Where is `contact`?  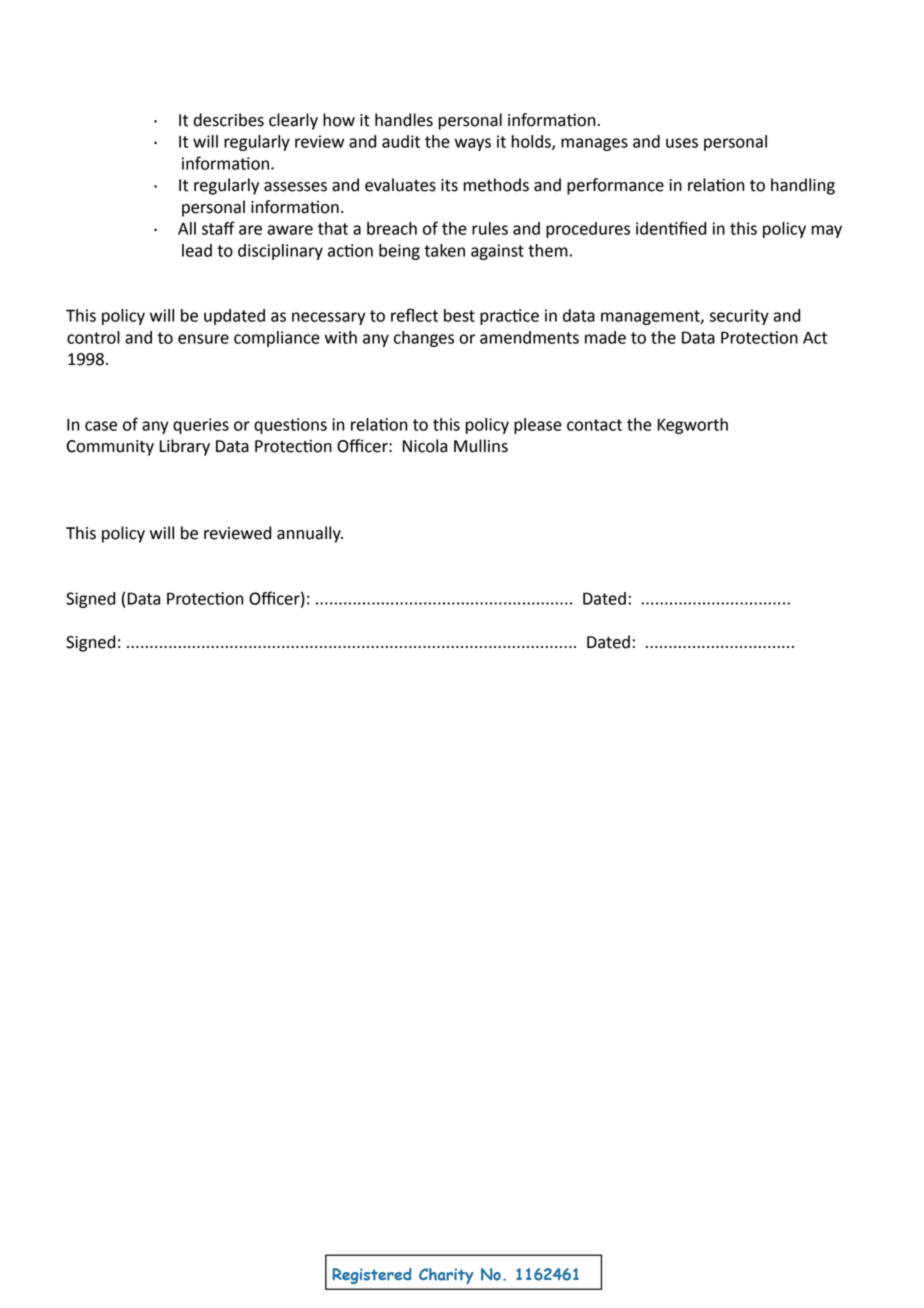 contact is located at coordinates (594, 425).
